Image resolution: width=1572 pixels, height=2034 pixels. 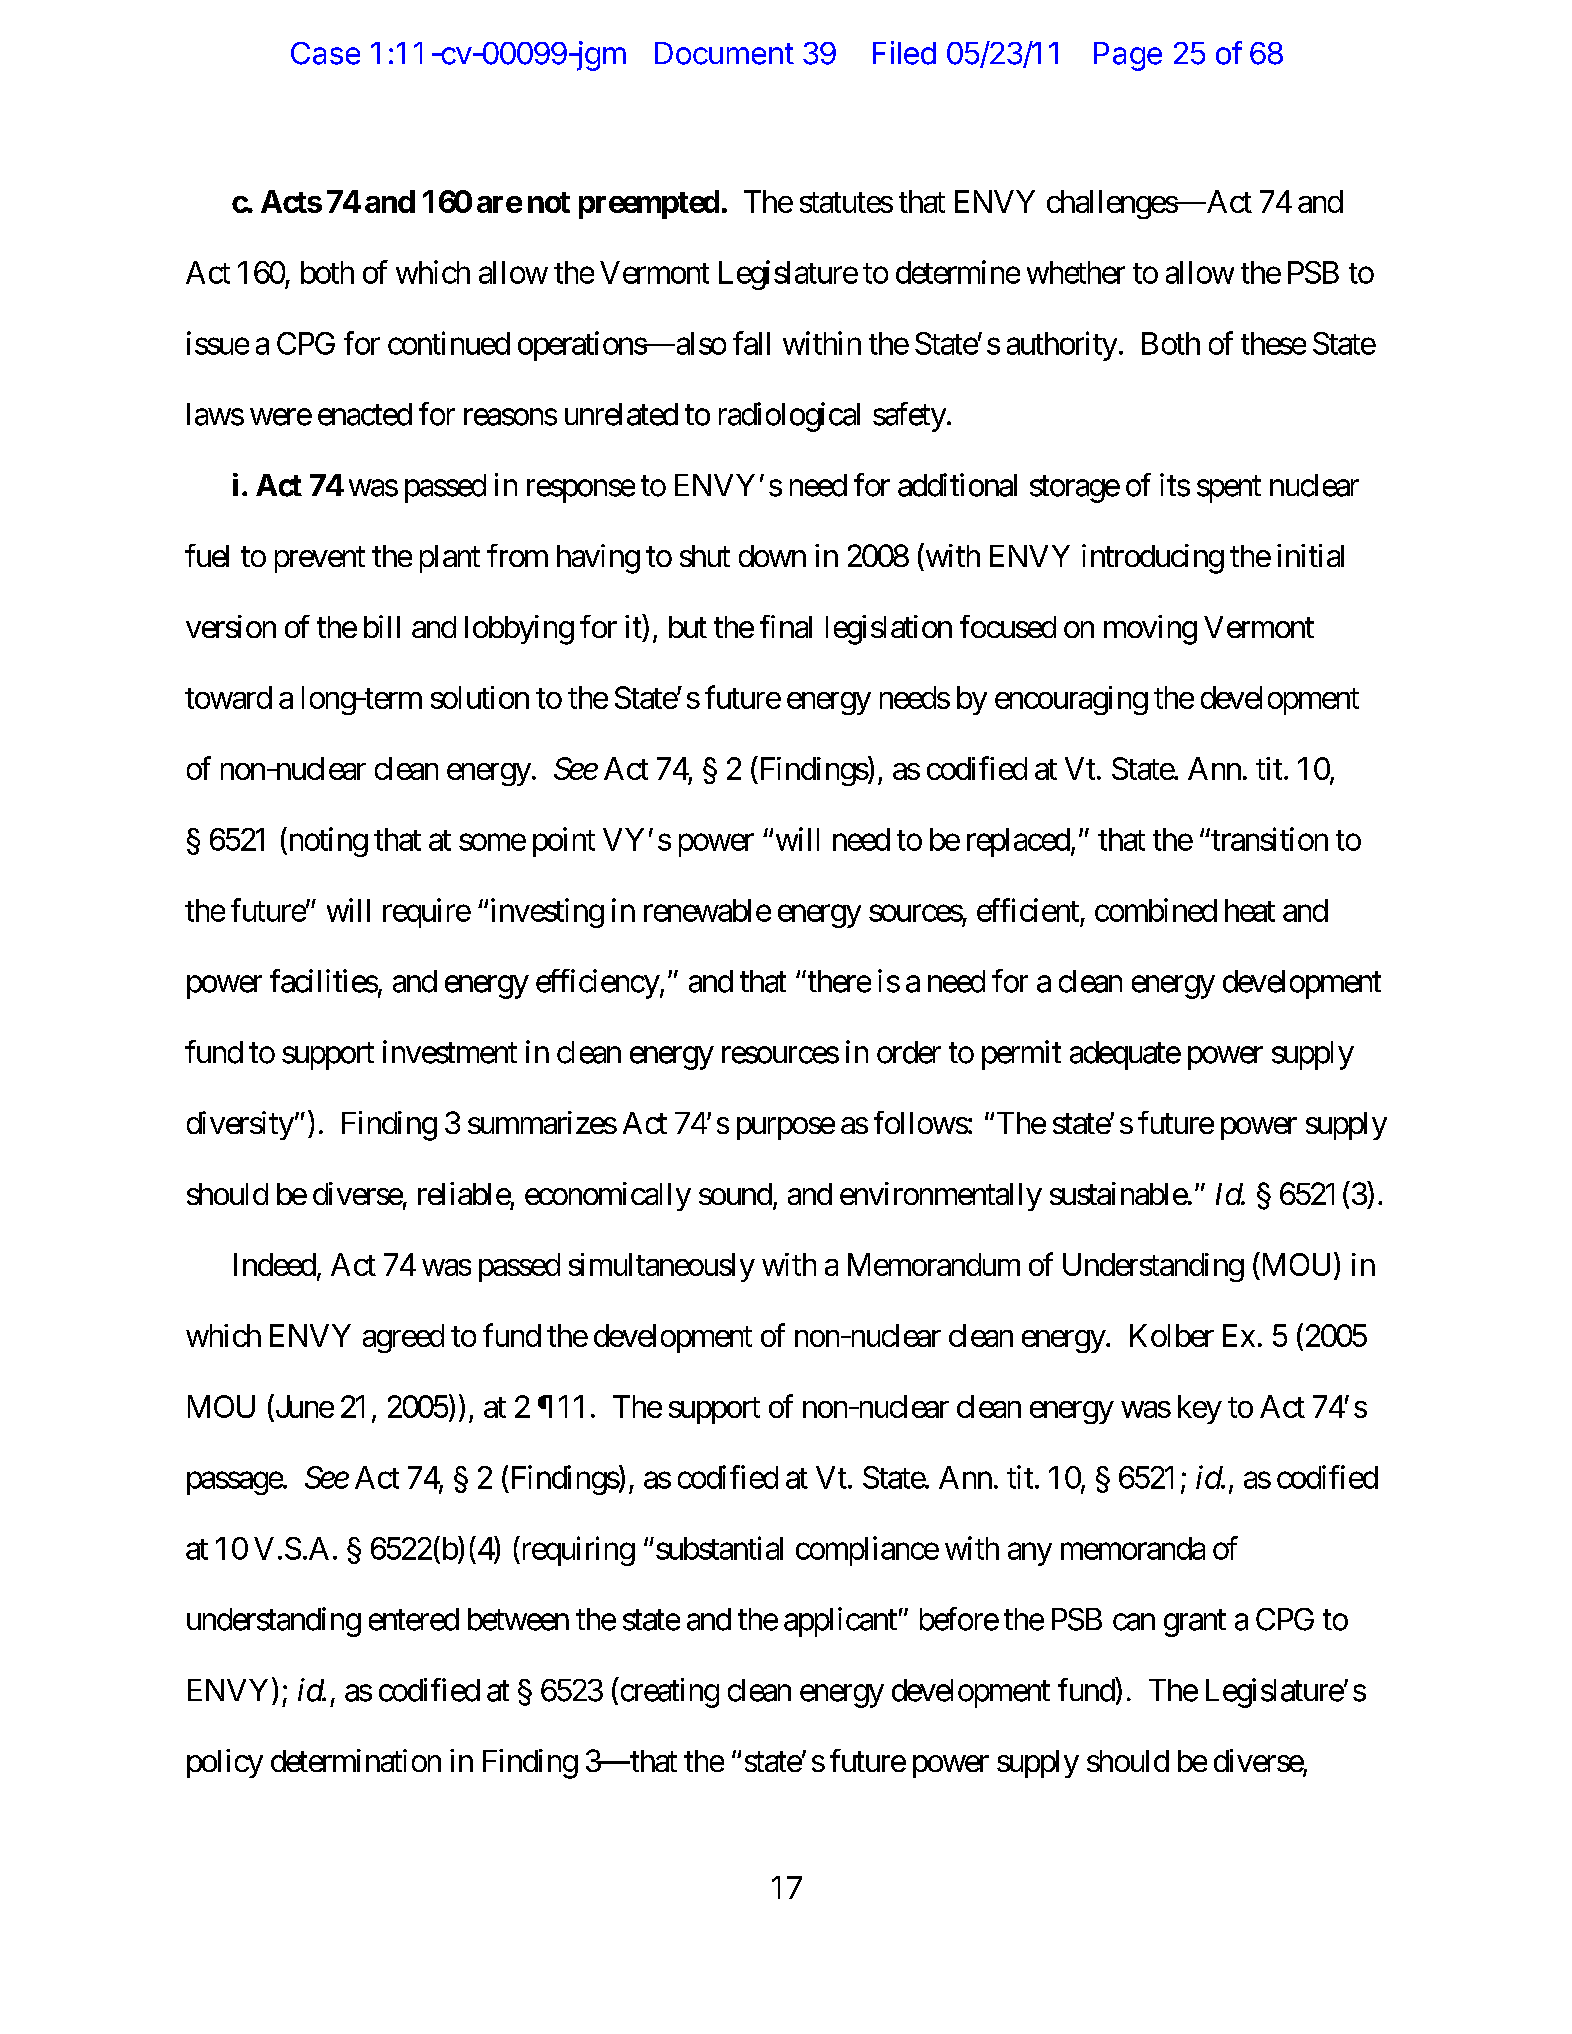 What do you see at coordinates (1128, 56) in the image?
I see `Page` at bounding box center [1128, 56].
